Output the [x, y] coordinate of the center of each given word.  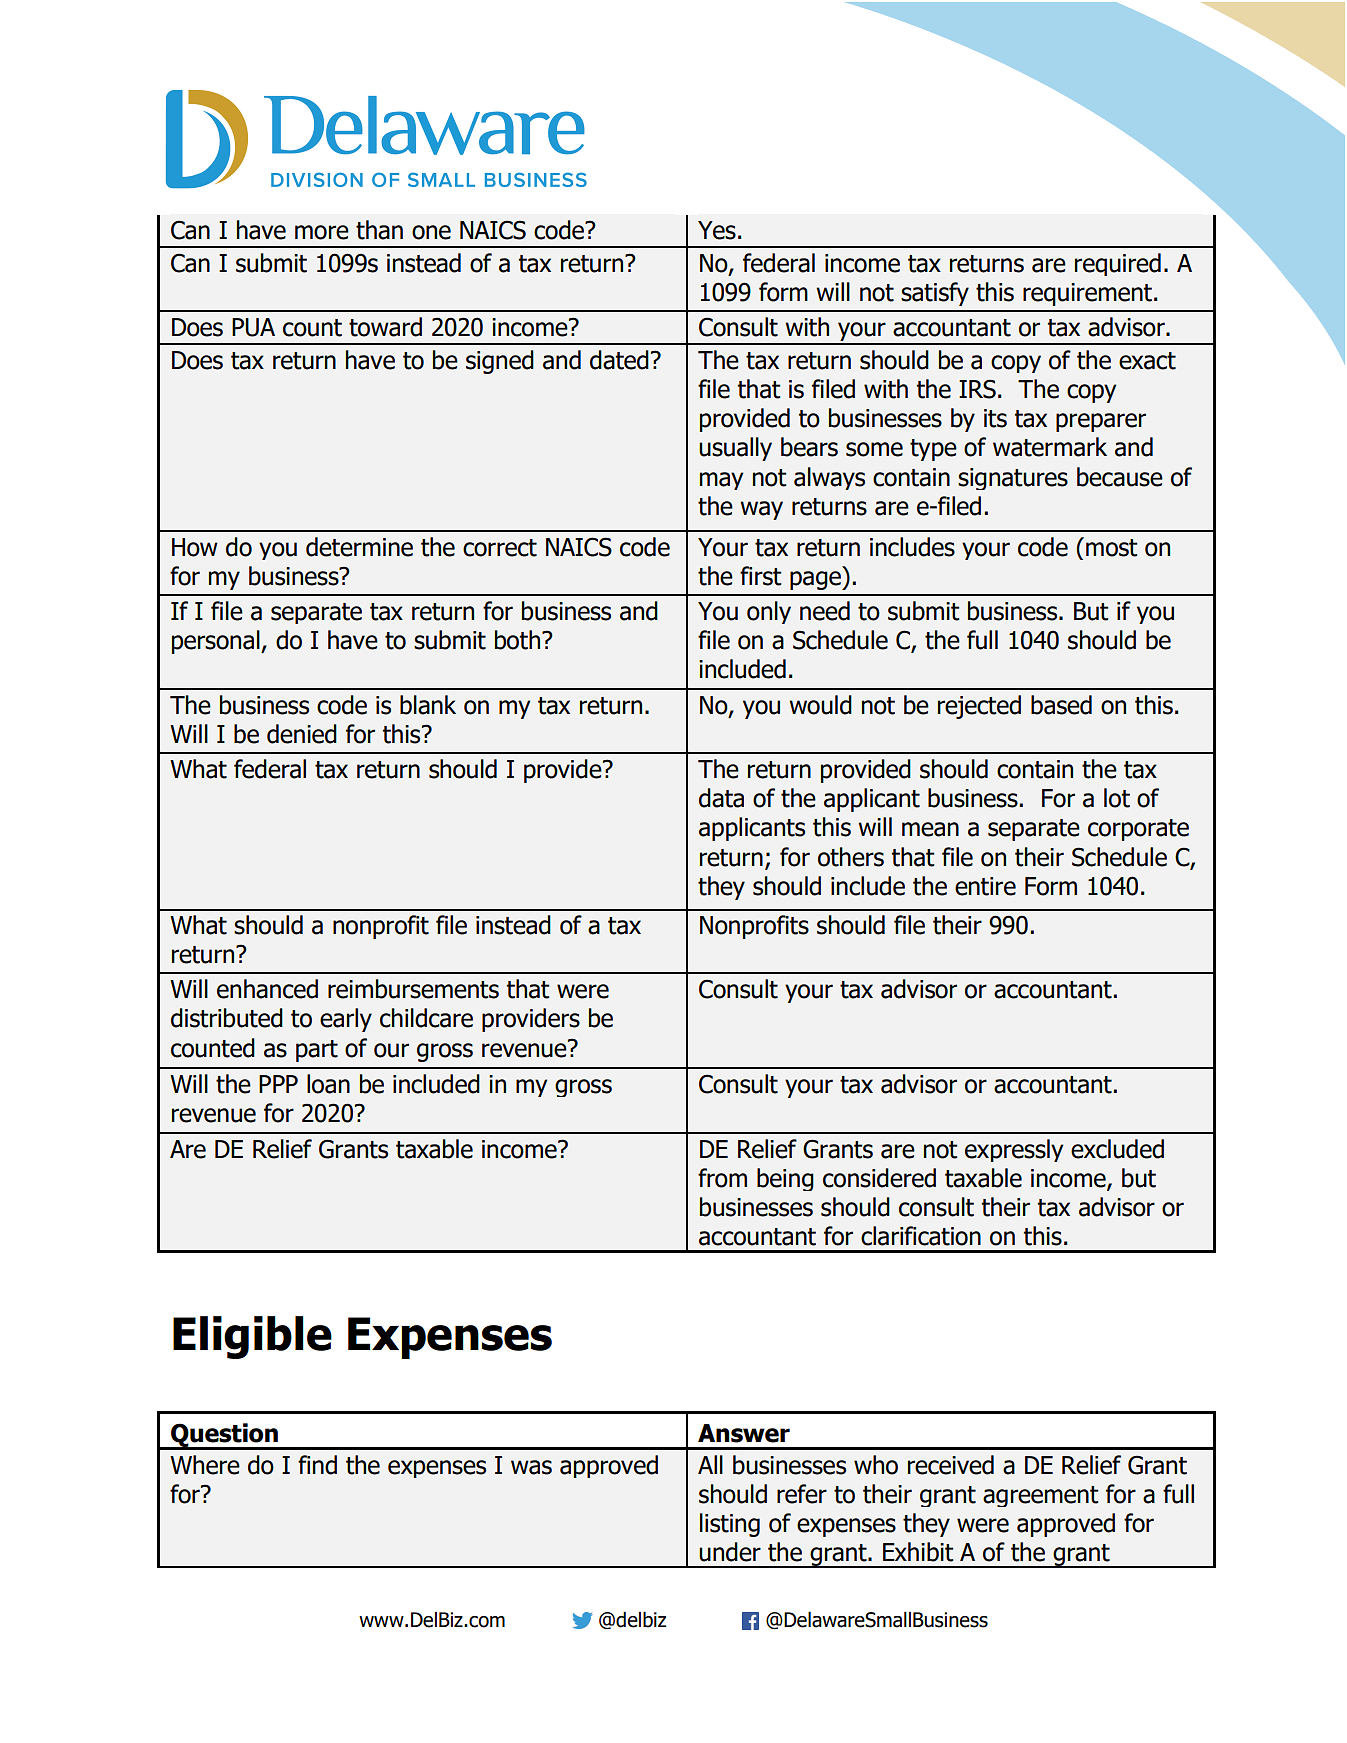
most [1112, 548]
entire [985, 886]
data [721, 798]
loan [328, 1084]
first [761, 576]
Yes [717, 230]
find [317, 1465]
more [322, 232]
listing [730, 1525]
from [722, 1178]
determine [359, 547]
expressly [1014, 1150]
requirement [1087, 294]
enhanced [267, 989]
